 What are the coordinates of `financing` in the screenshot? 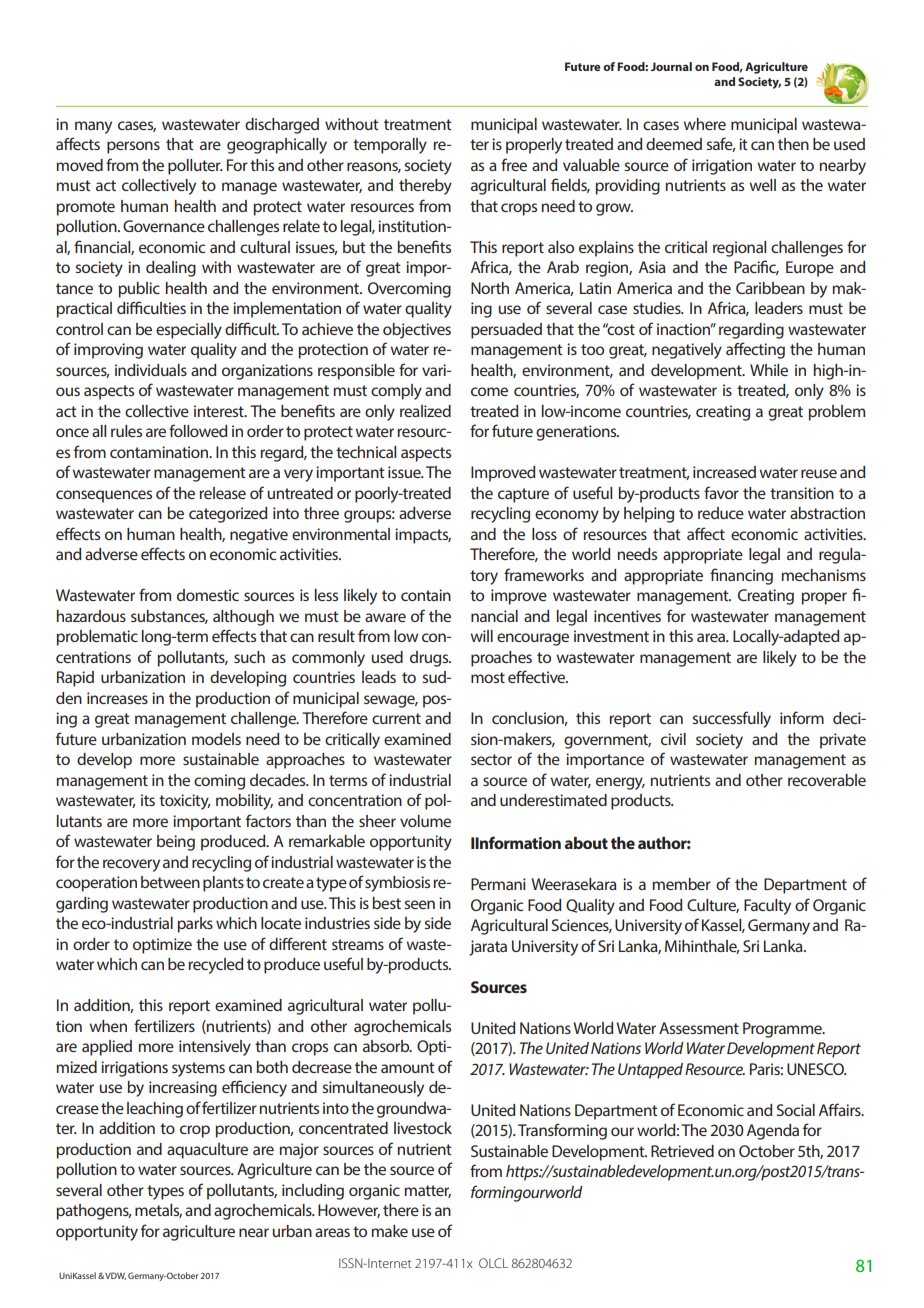 It's located at (741, 576).
